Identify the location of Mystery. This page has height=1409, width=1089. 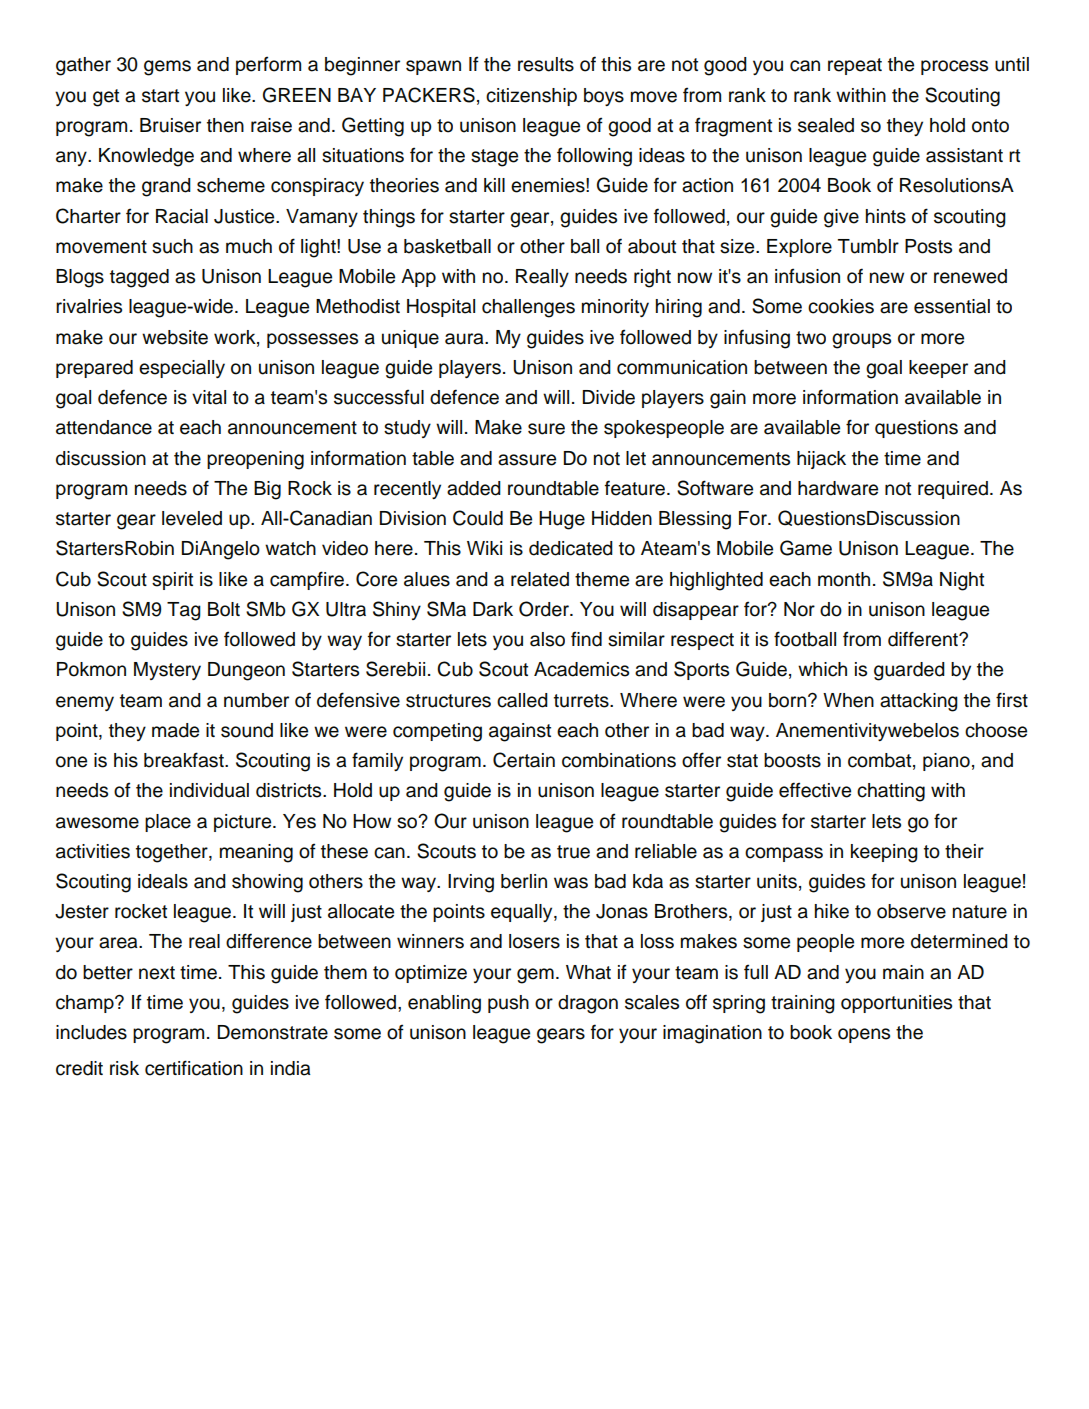
(167, 671).
